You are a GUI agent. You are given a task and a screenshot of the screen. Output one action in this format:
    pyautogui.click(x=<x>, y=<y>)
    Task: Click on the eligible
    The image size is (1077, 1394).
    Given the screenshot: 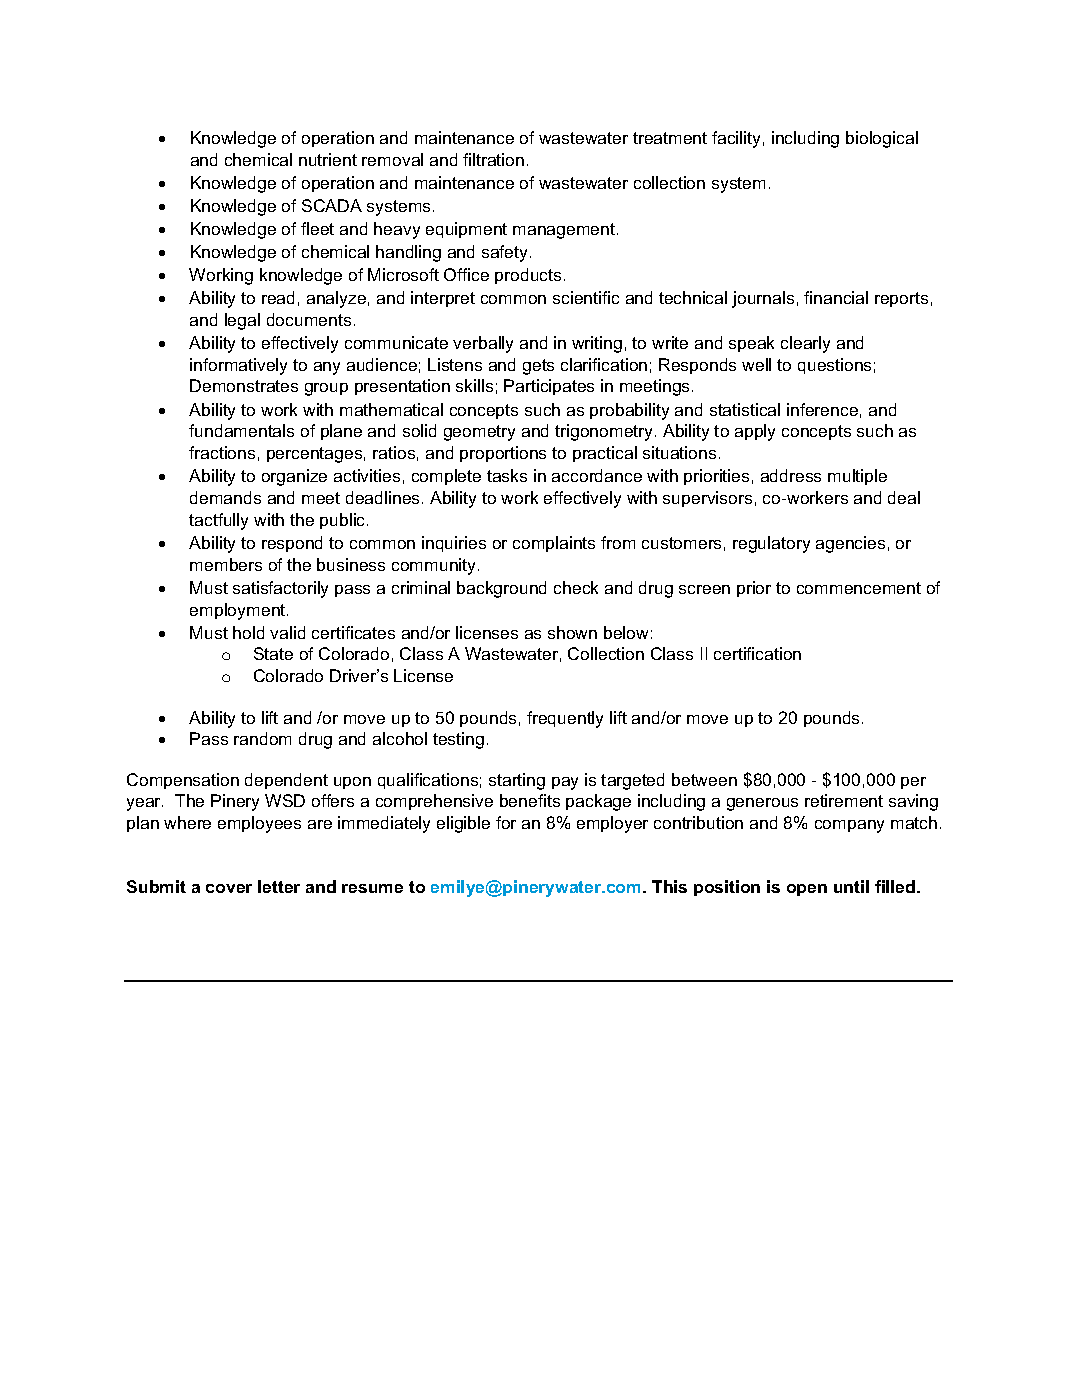 What is the action you would take?
    pyautogui.click(x=463, y=824)
